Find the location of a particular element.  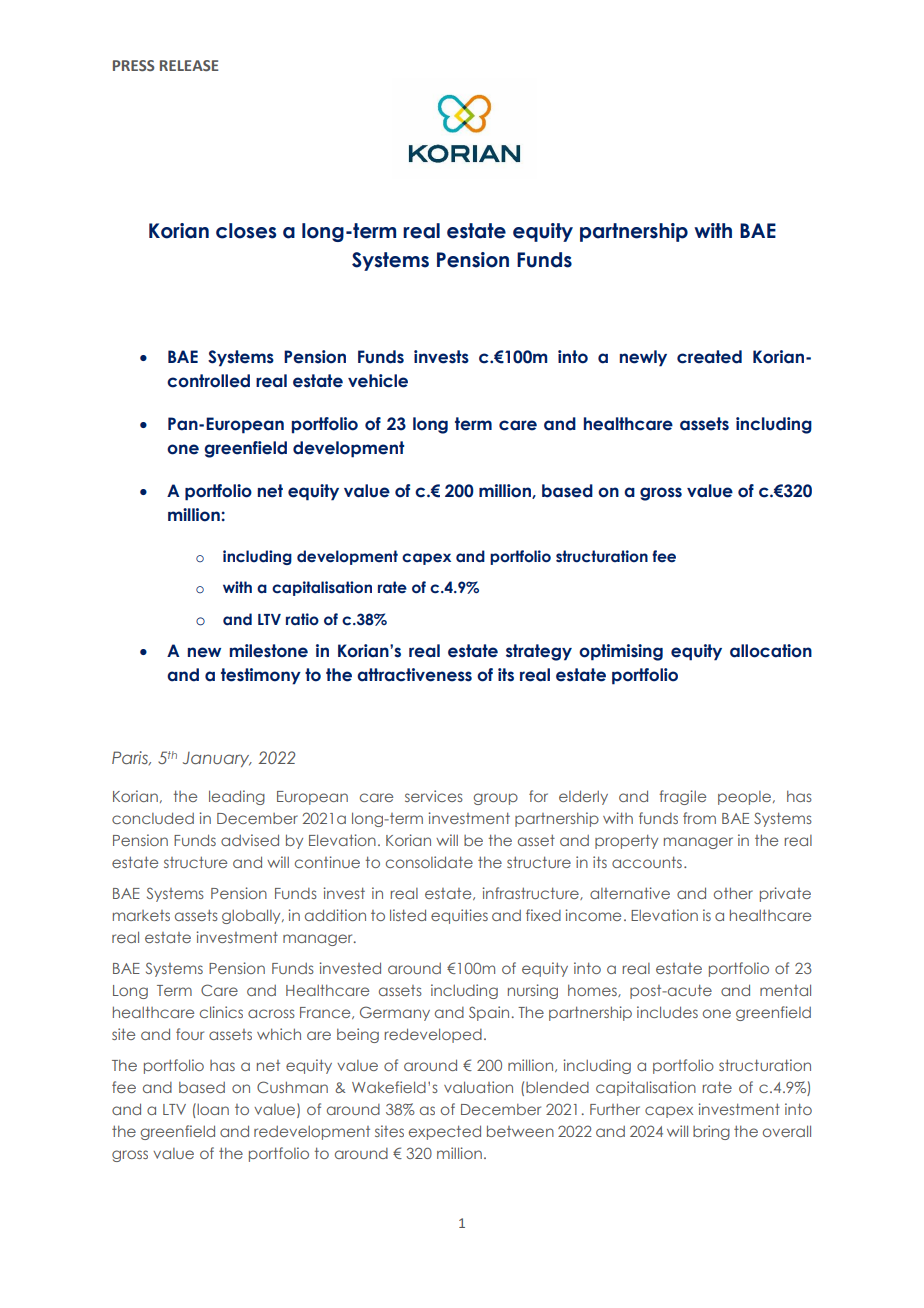

valuation is located at coordinates (478, 1087).
